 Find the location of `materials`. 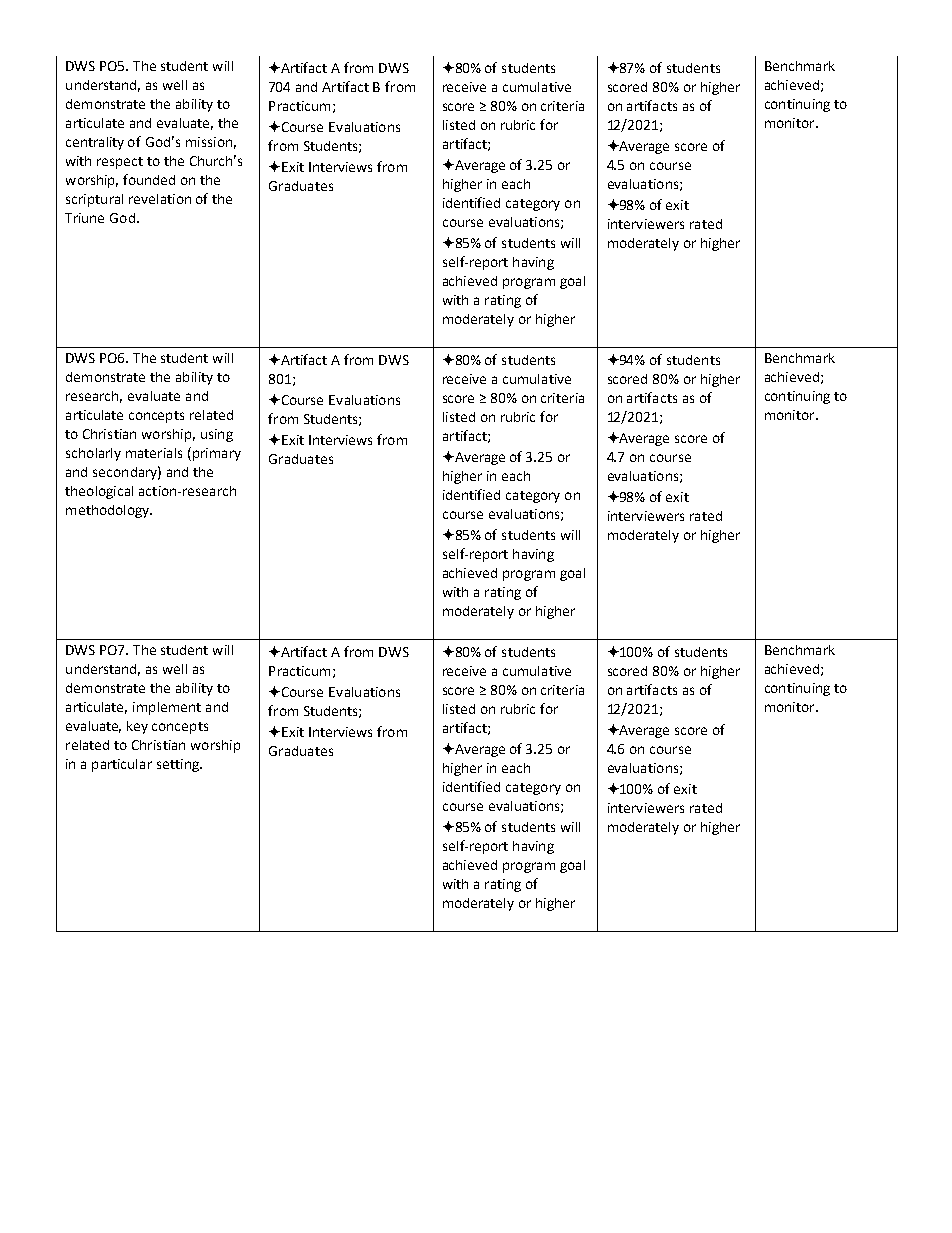

materials is located at coordinates (154, 453).
